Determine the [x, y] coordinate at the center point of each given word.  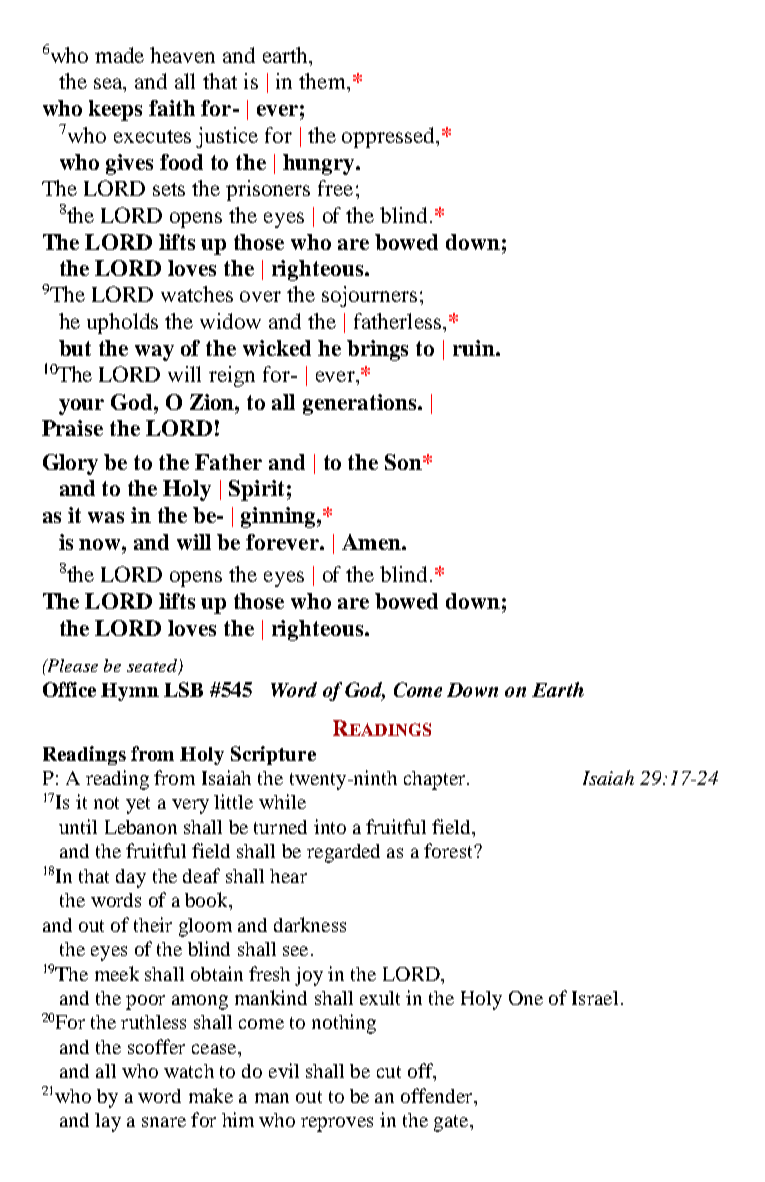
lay [108, 1122]
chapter [436, 780]
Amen [372, 542]
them [323, 81]
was [106, 517]
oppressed [389, 137]
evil [284, 1070]
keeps [115, 110]
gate [452, 1123]
